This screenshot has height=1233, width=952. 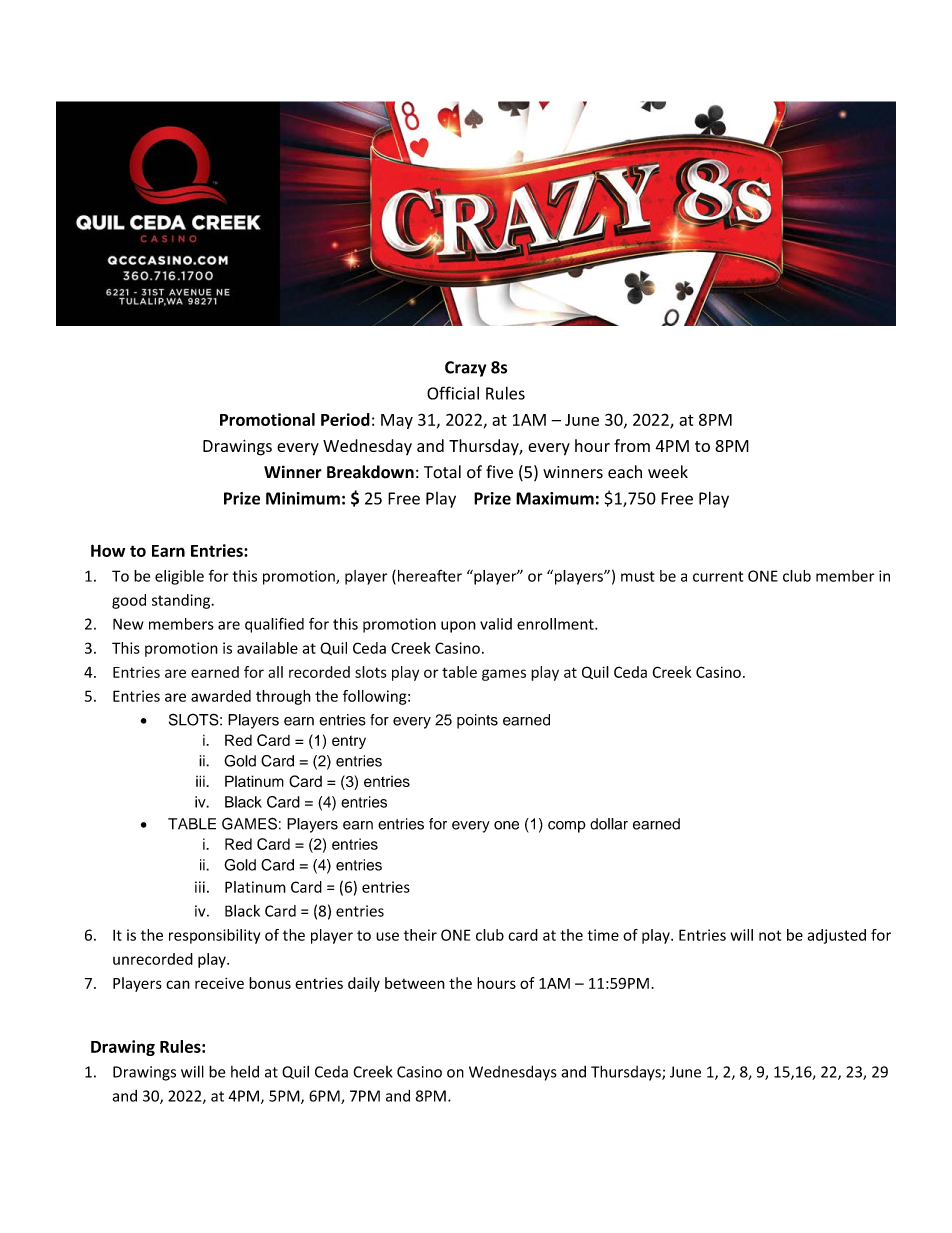 I want to click on responsibility, so click(x=214, y=936).
